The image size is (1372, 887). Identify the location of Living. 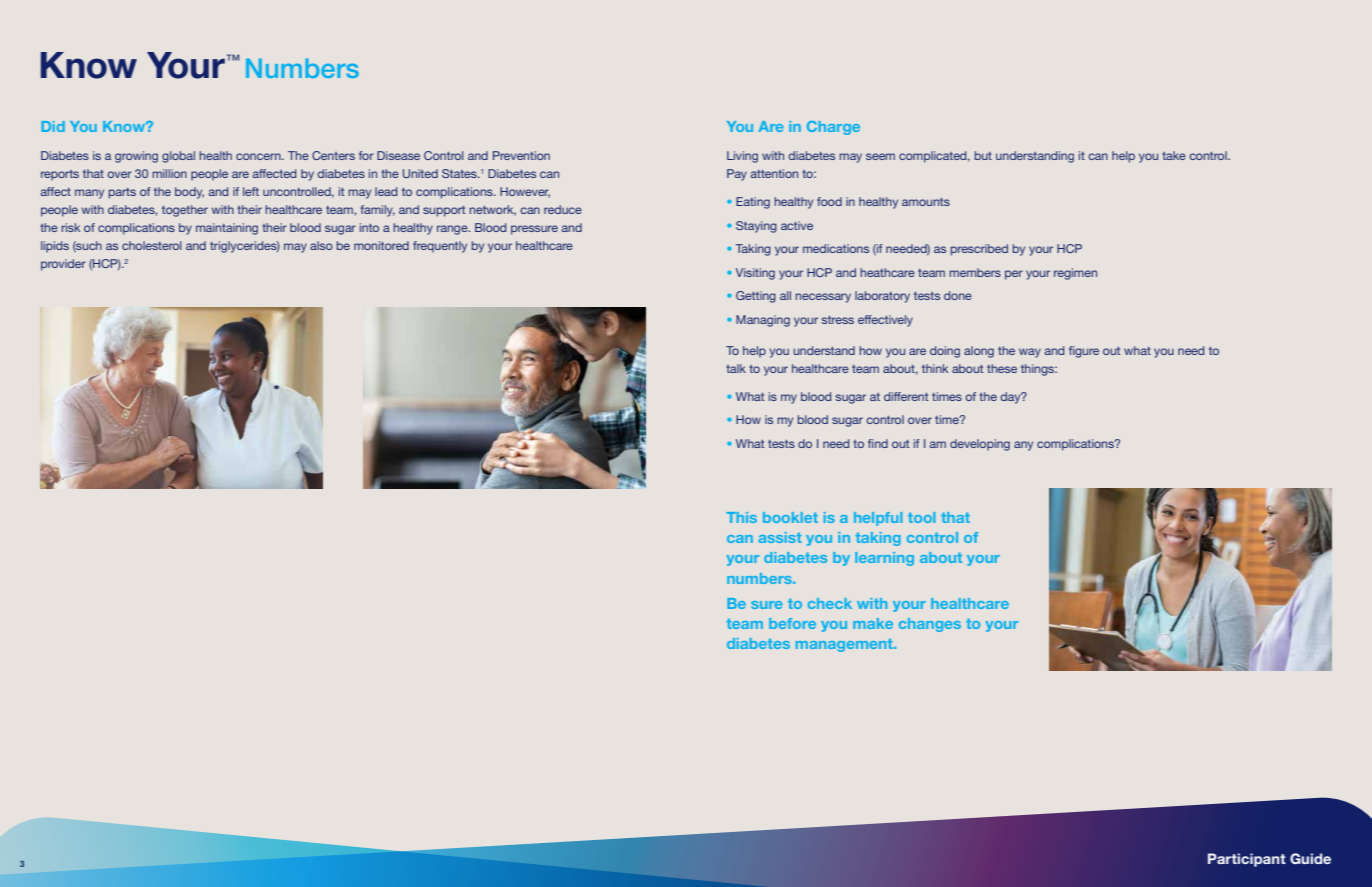
(742, 157).
